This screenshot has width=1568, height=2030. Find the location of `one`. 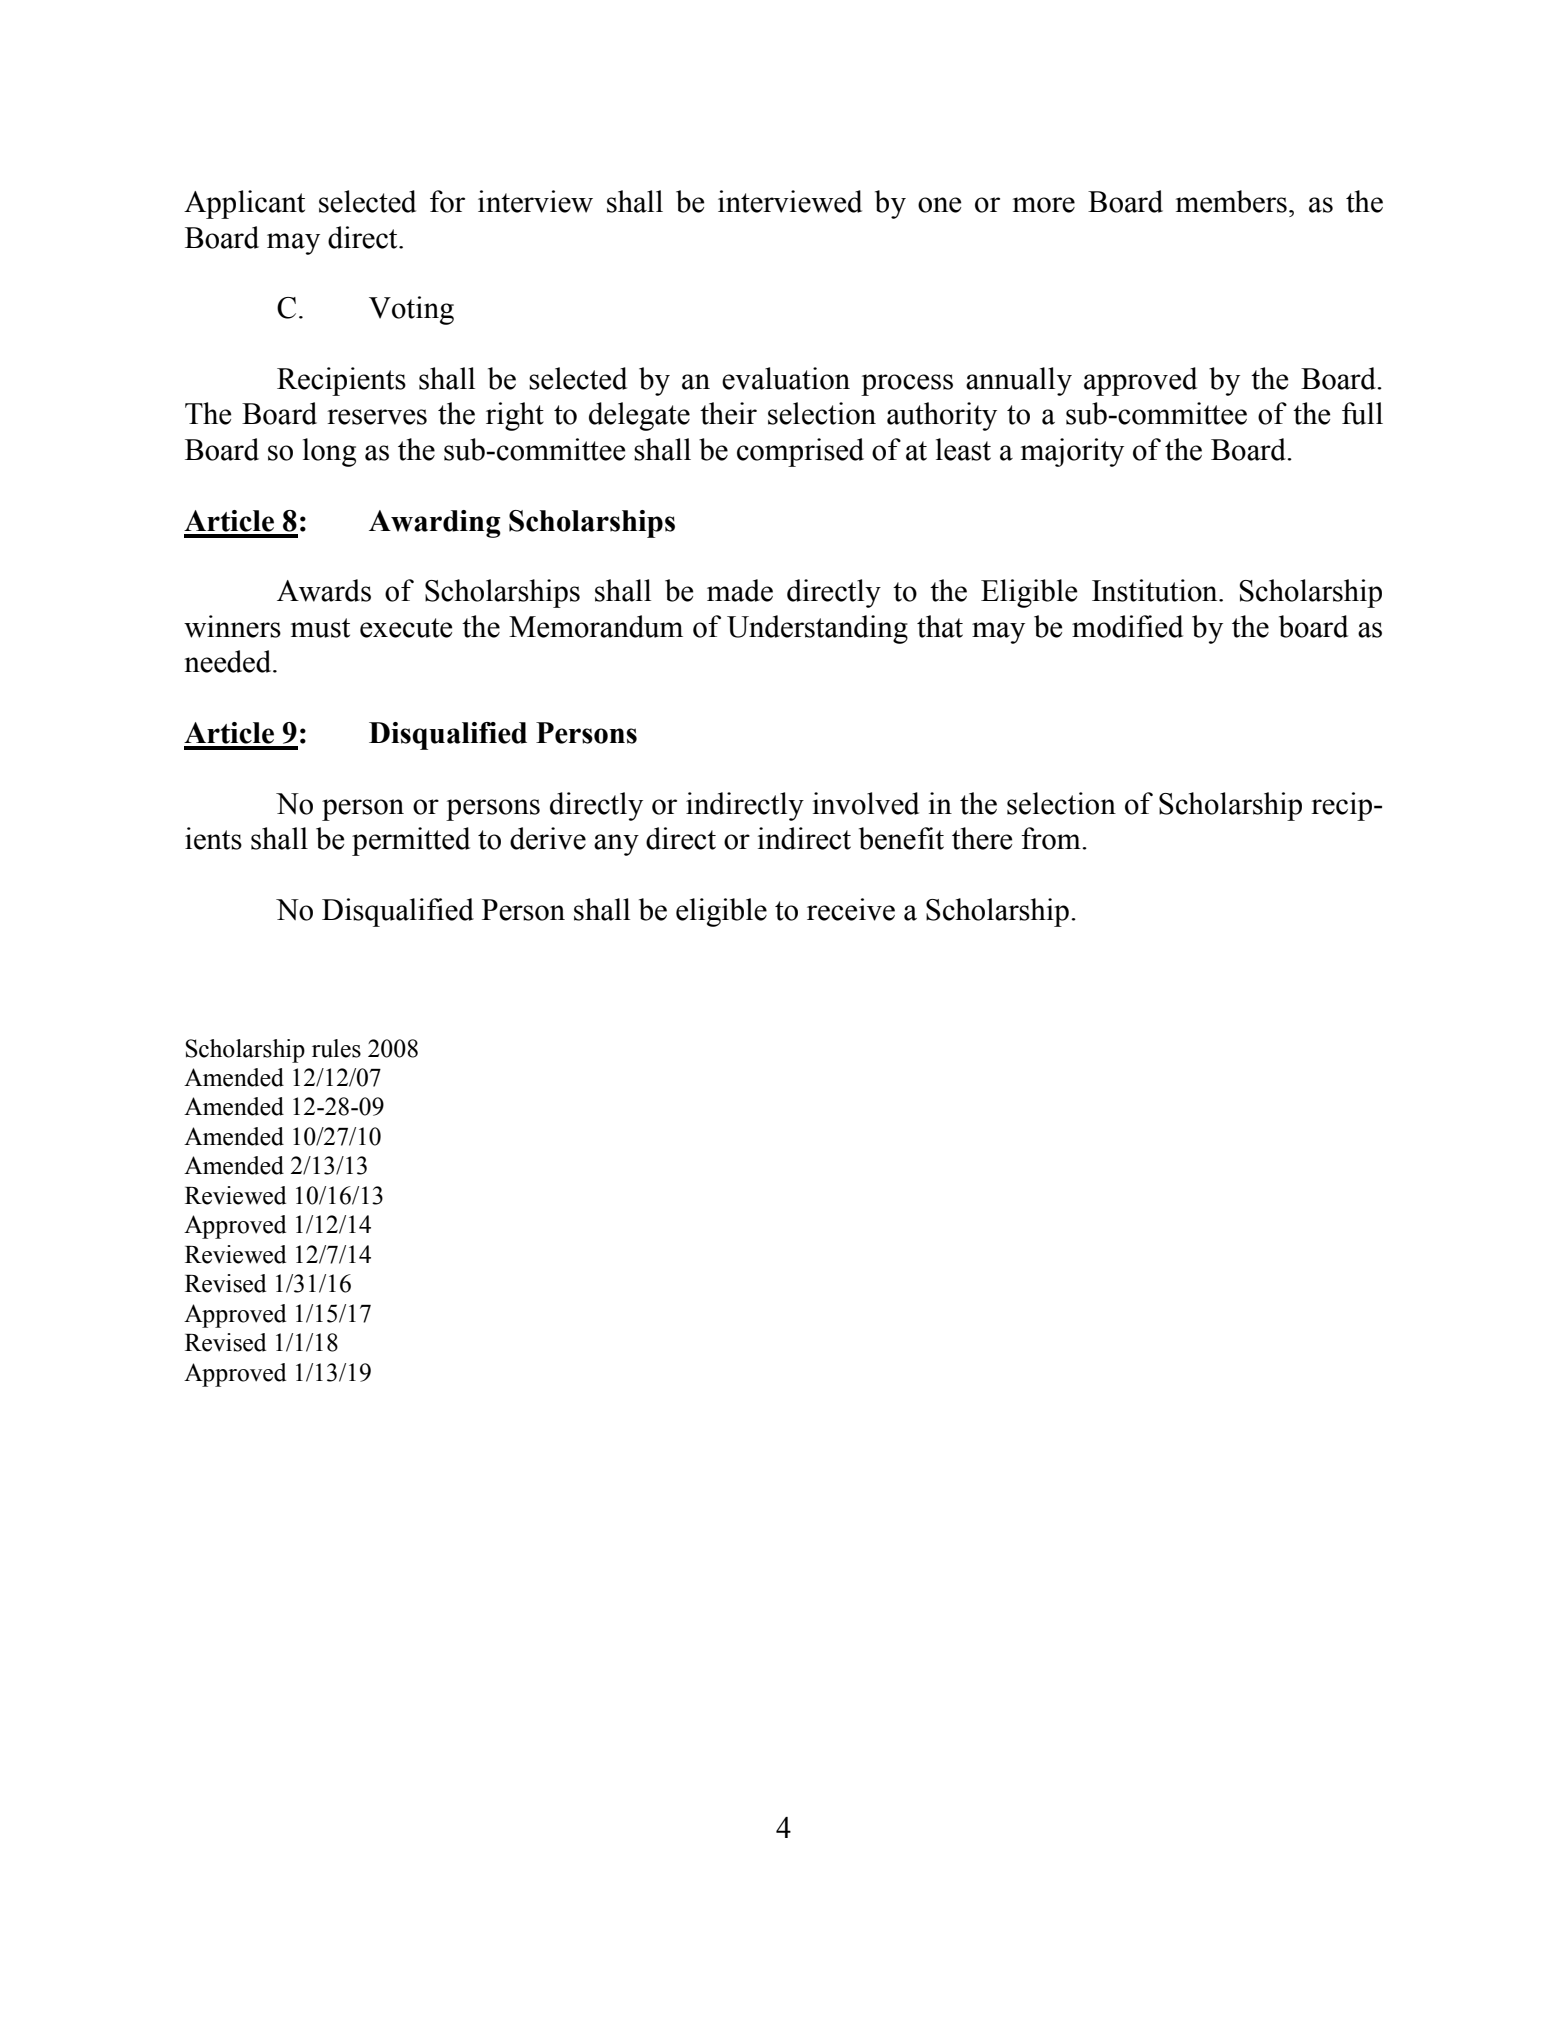

one is located at coordinates (939, 205).
